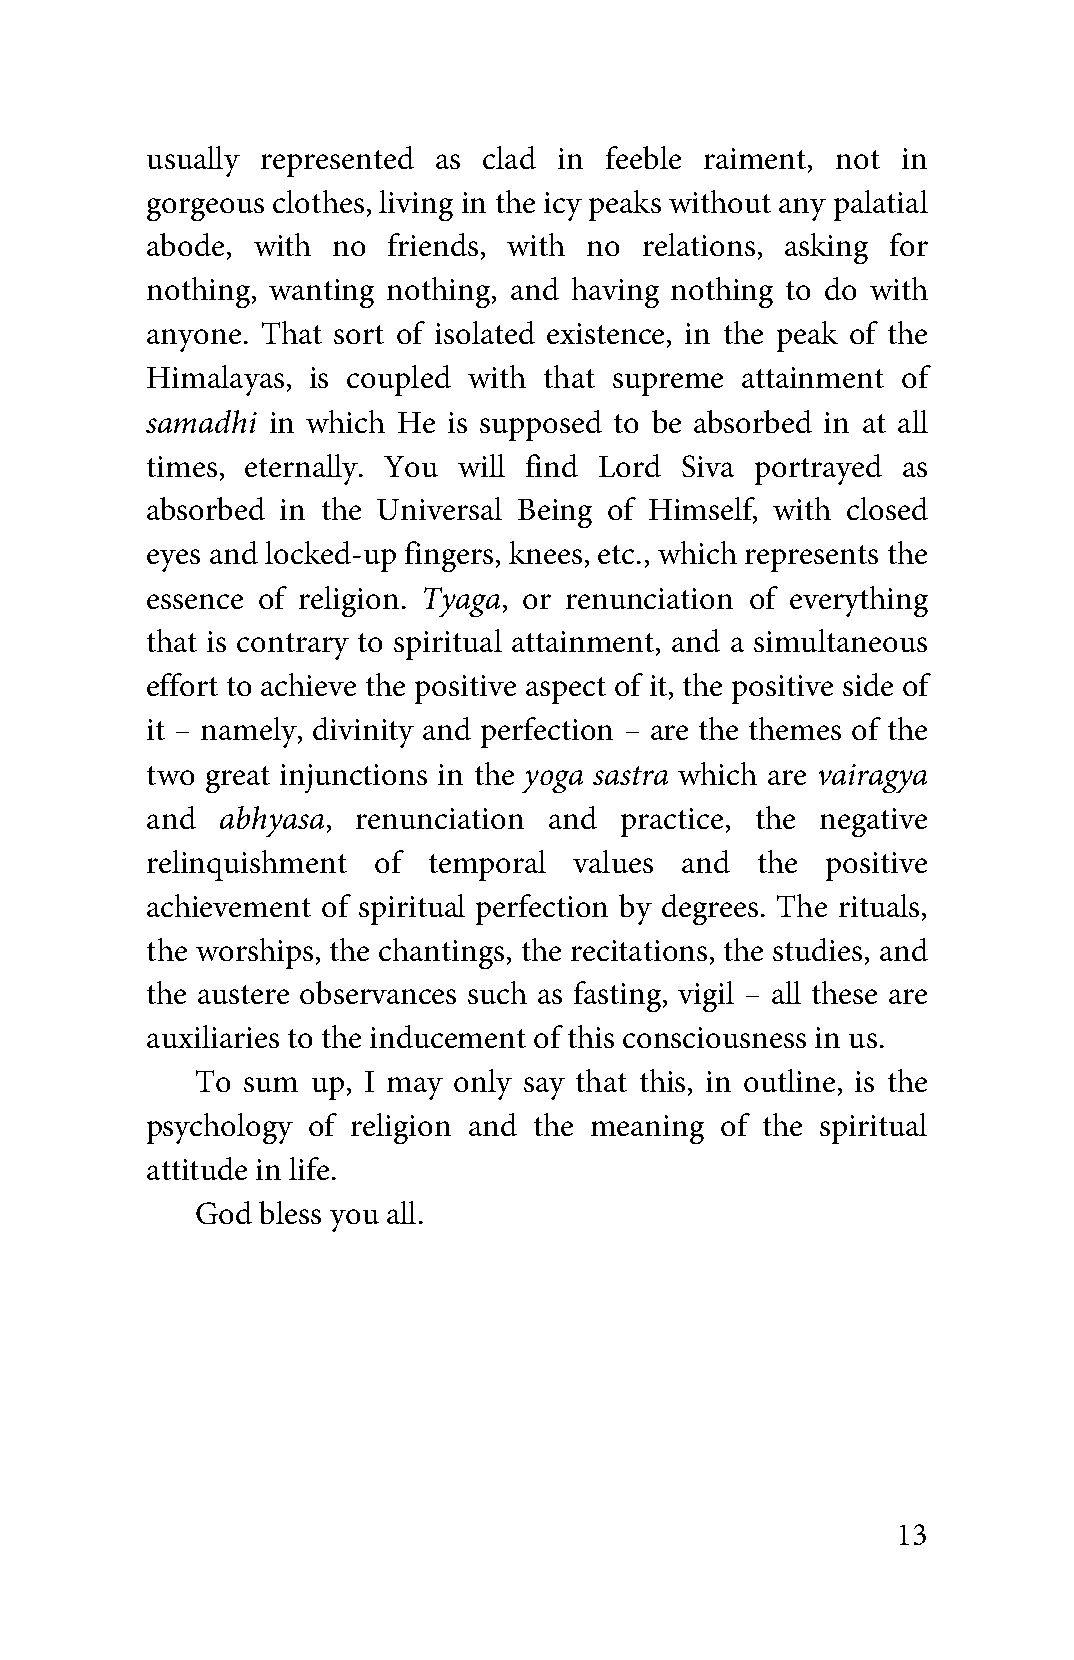 Image resolution: width=1074 pixels, height=1660 pixels. What do you see at coordinates (205, 209) in the document?
I see `gorgeous` at bounding box center [205, 209].
